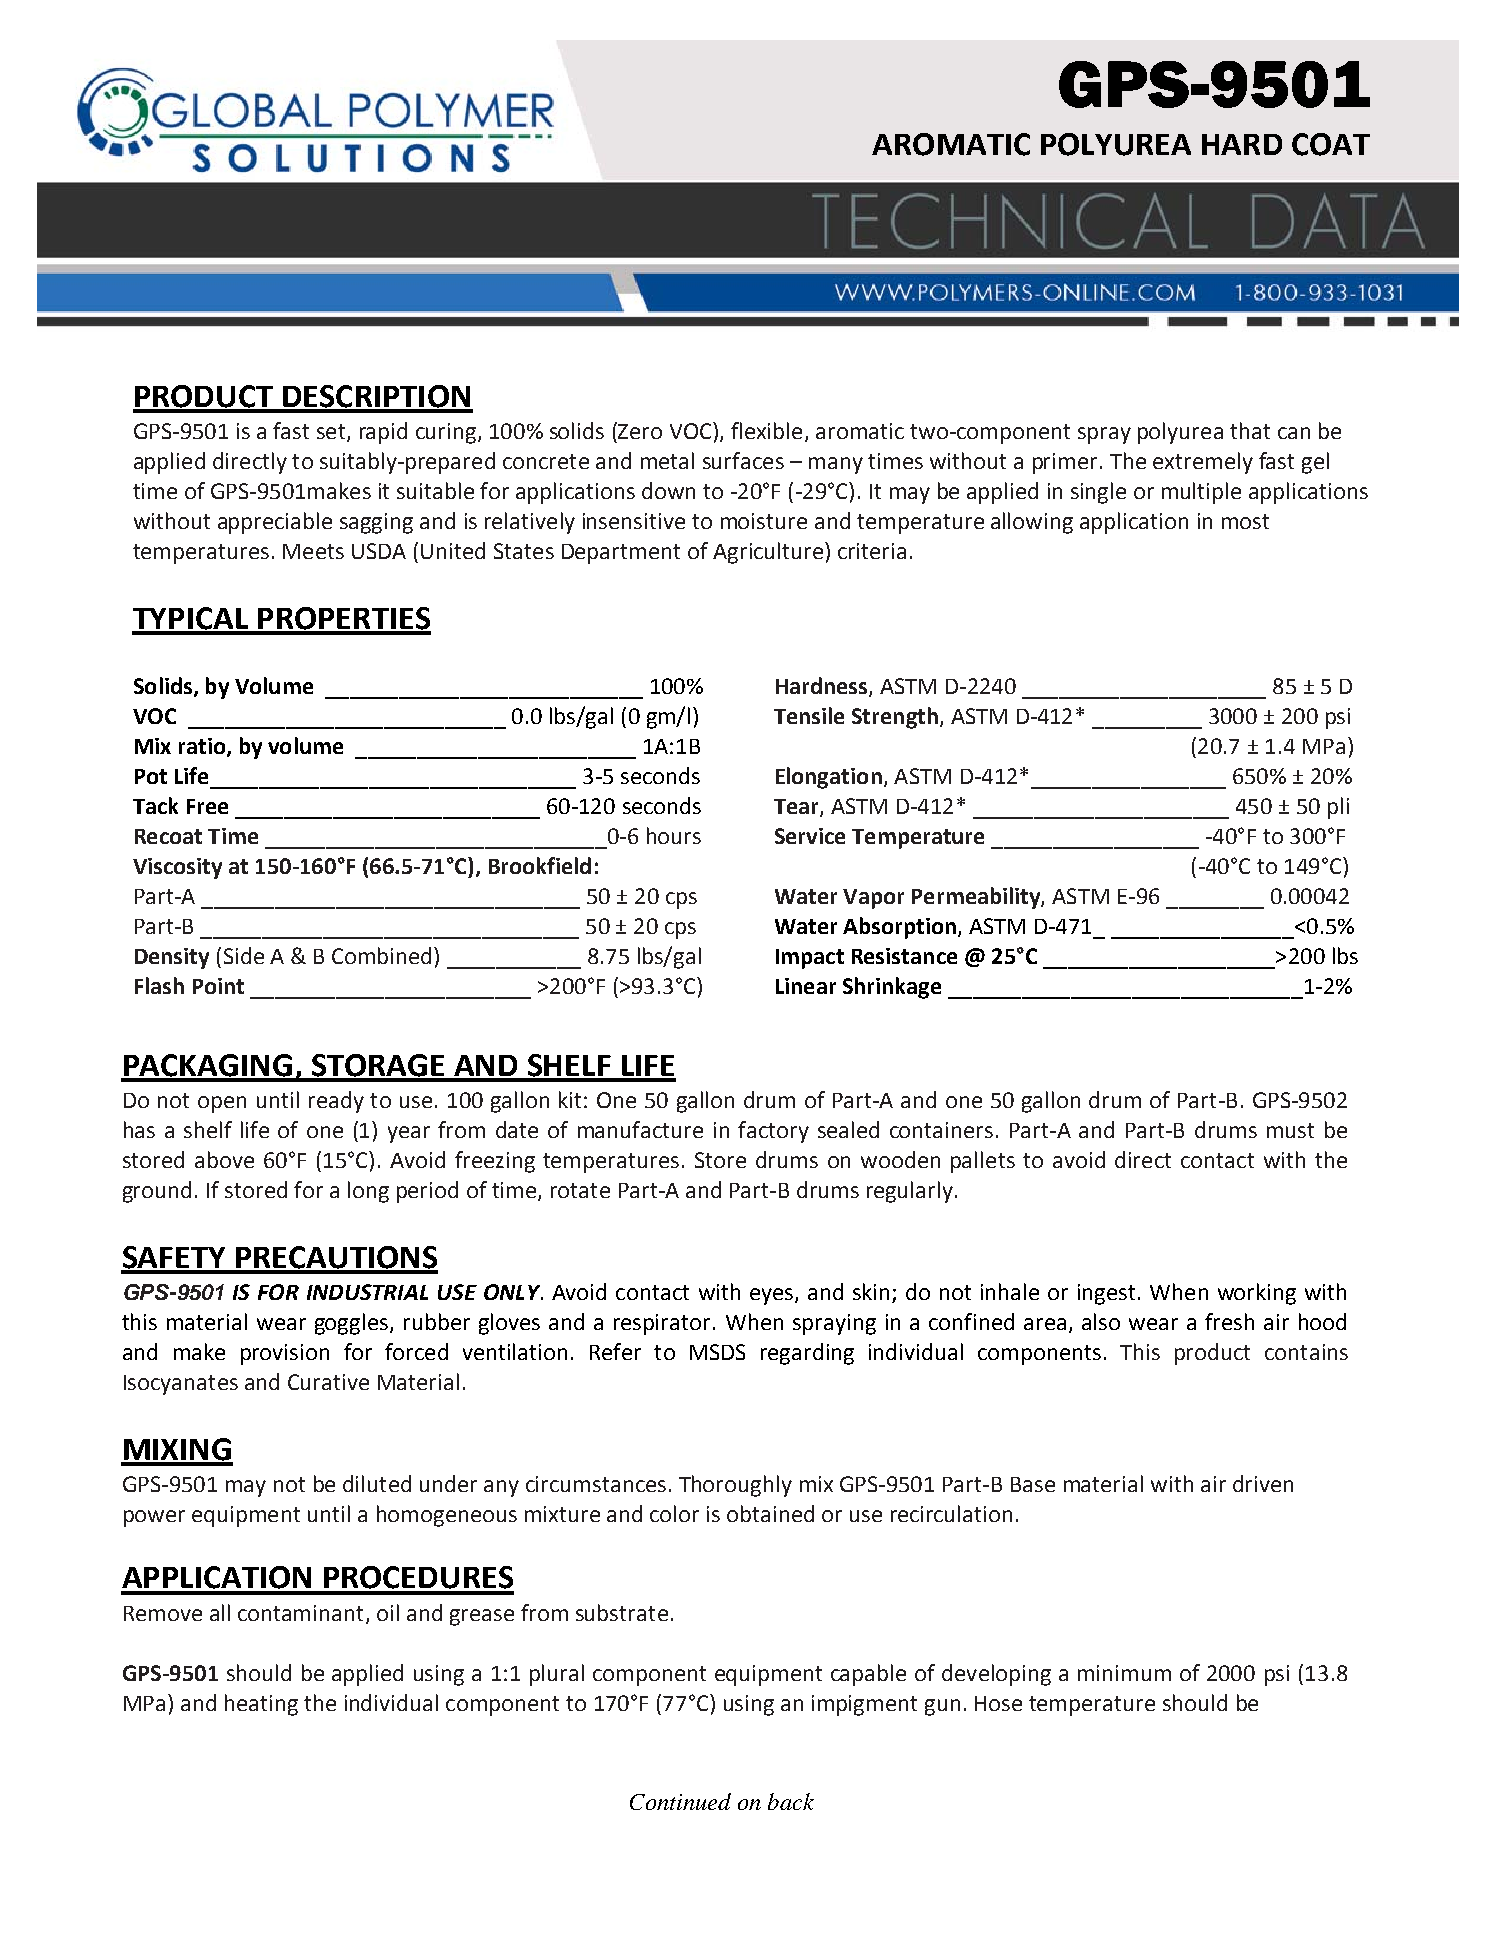 This screenshot has width=1503, height=1946. I want to click on extremely, so click(1203, 463).
